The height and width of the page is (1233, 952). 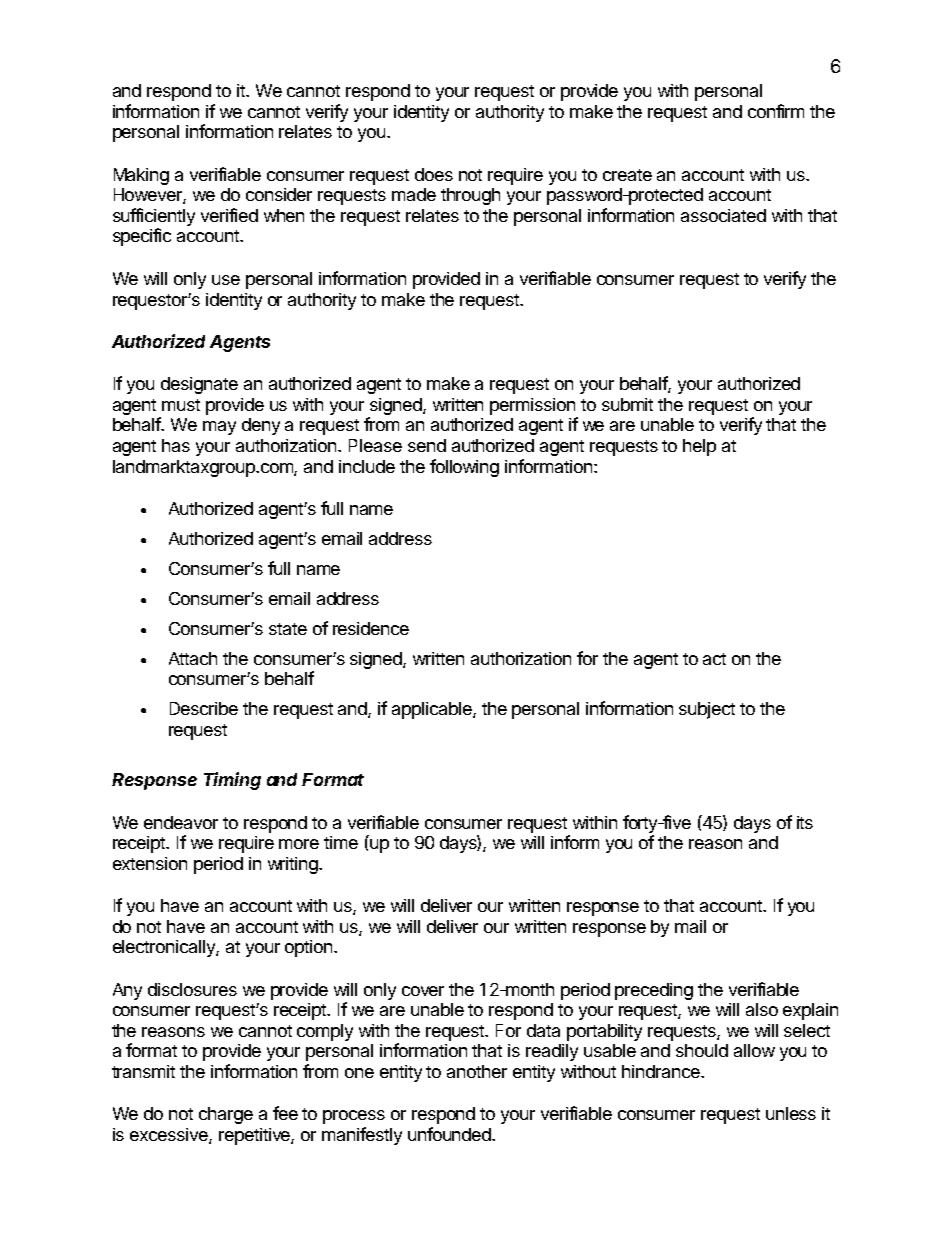 What do you see at coordinates (450, 1134) in the page?
I see `unfounded` at bounding box center [450, 1134].
